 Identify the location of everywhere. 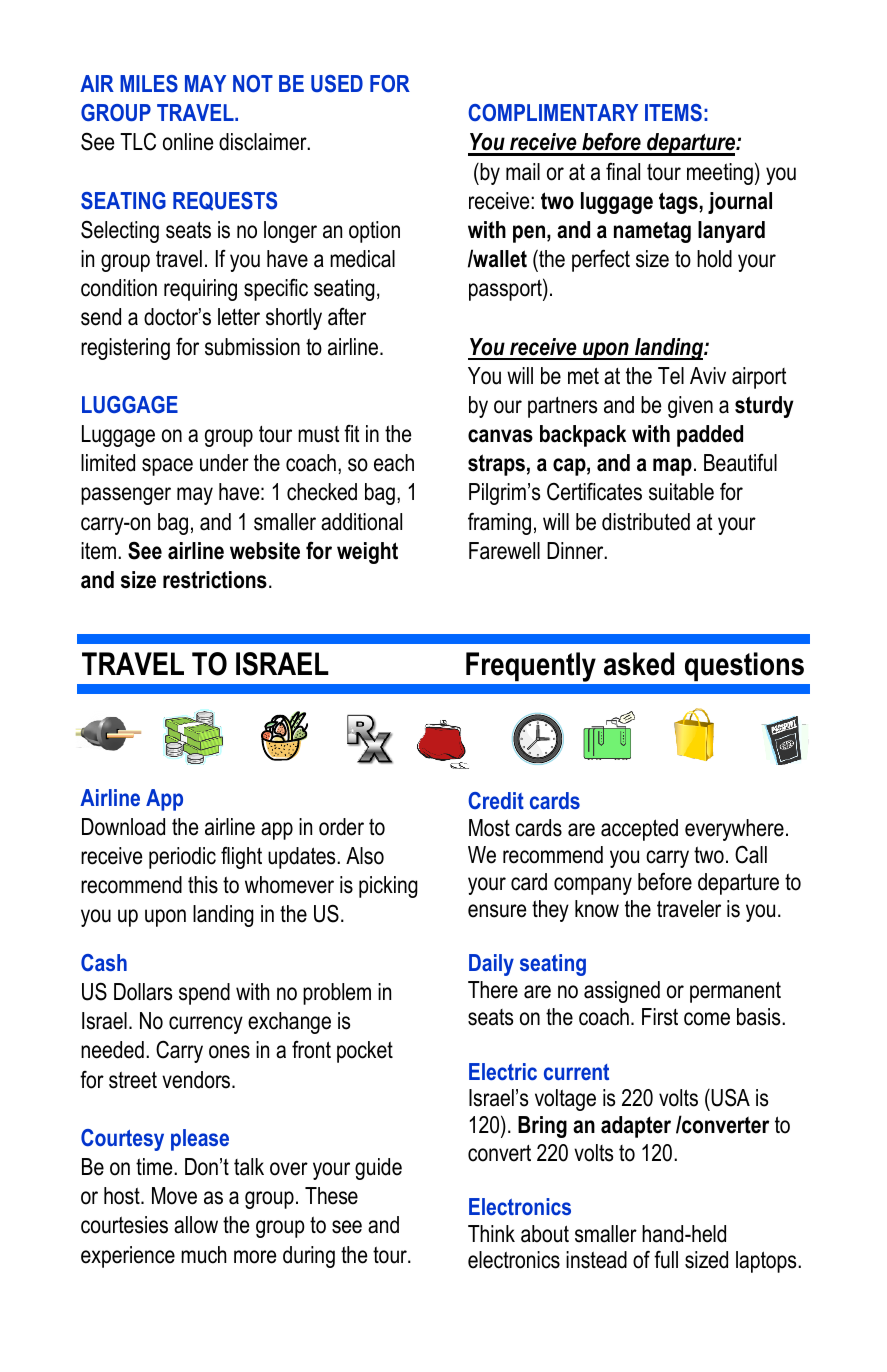
(734, 830).
